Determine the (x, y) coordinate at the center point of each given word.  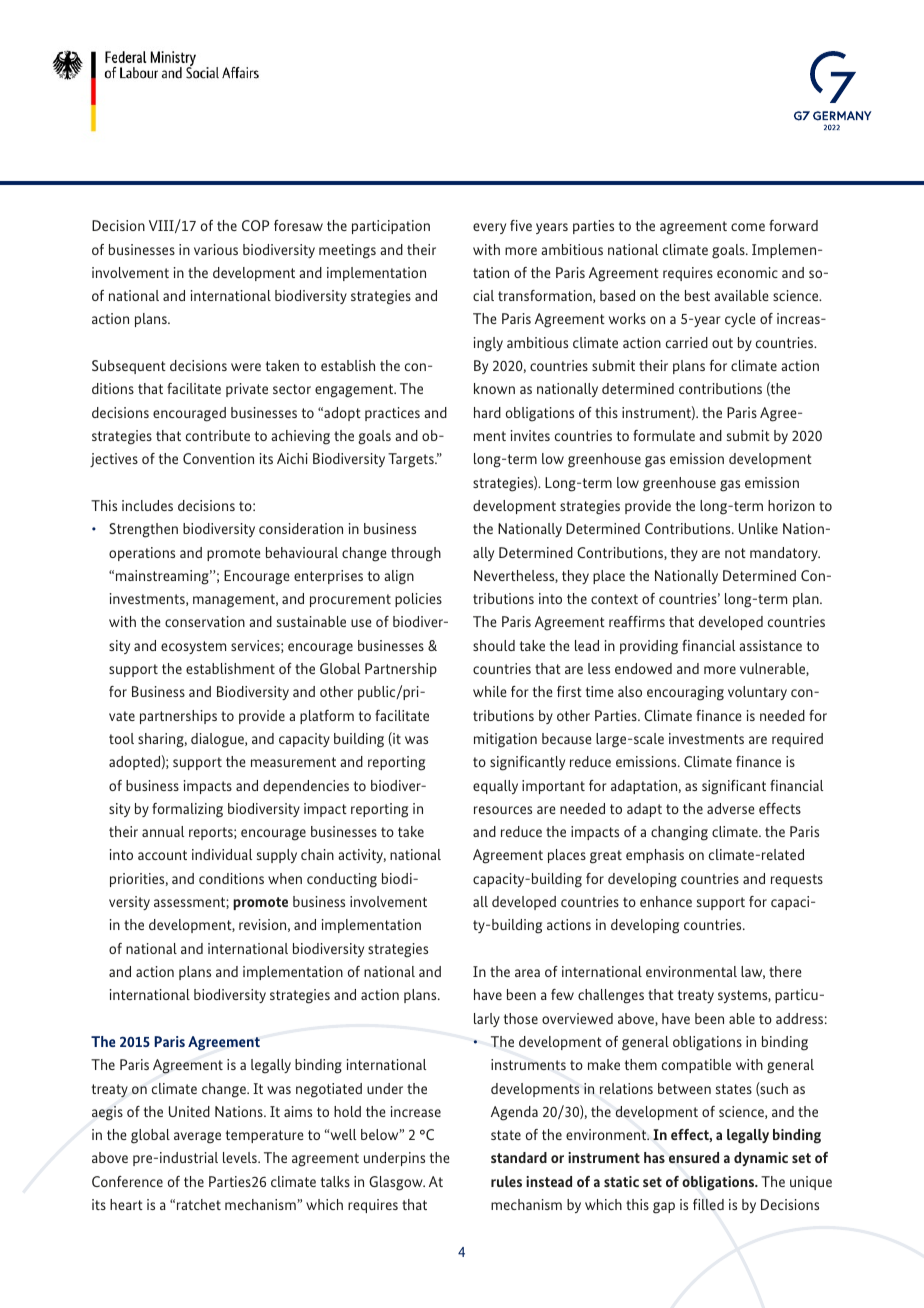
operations (142, 554)
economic (747, 272)
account (162, 855)
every (489, 228)
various (216, 249)
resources (503, 810)
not (735, 553)
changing (679, 833)
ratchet (199, 1204)
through (416, 554)
